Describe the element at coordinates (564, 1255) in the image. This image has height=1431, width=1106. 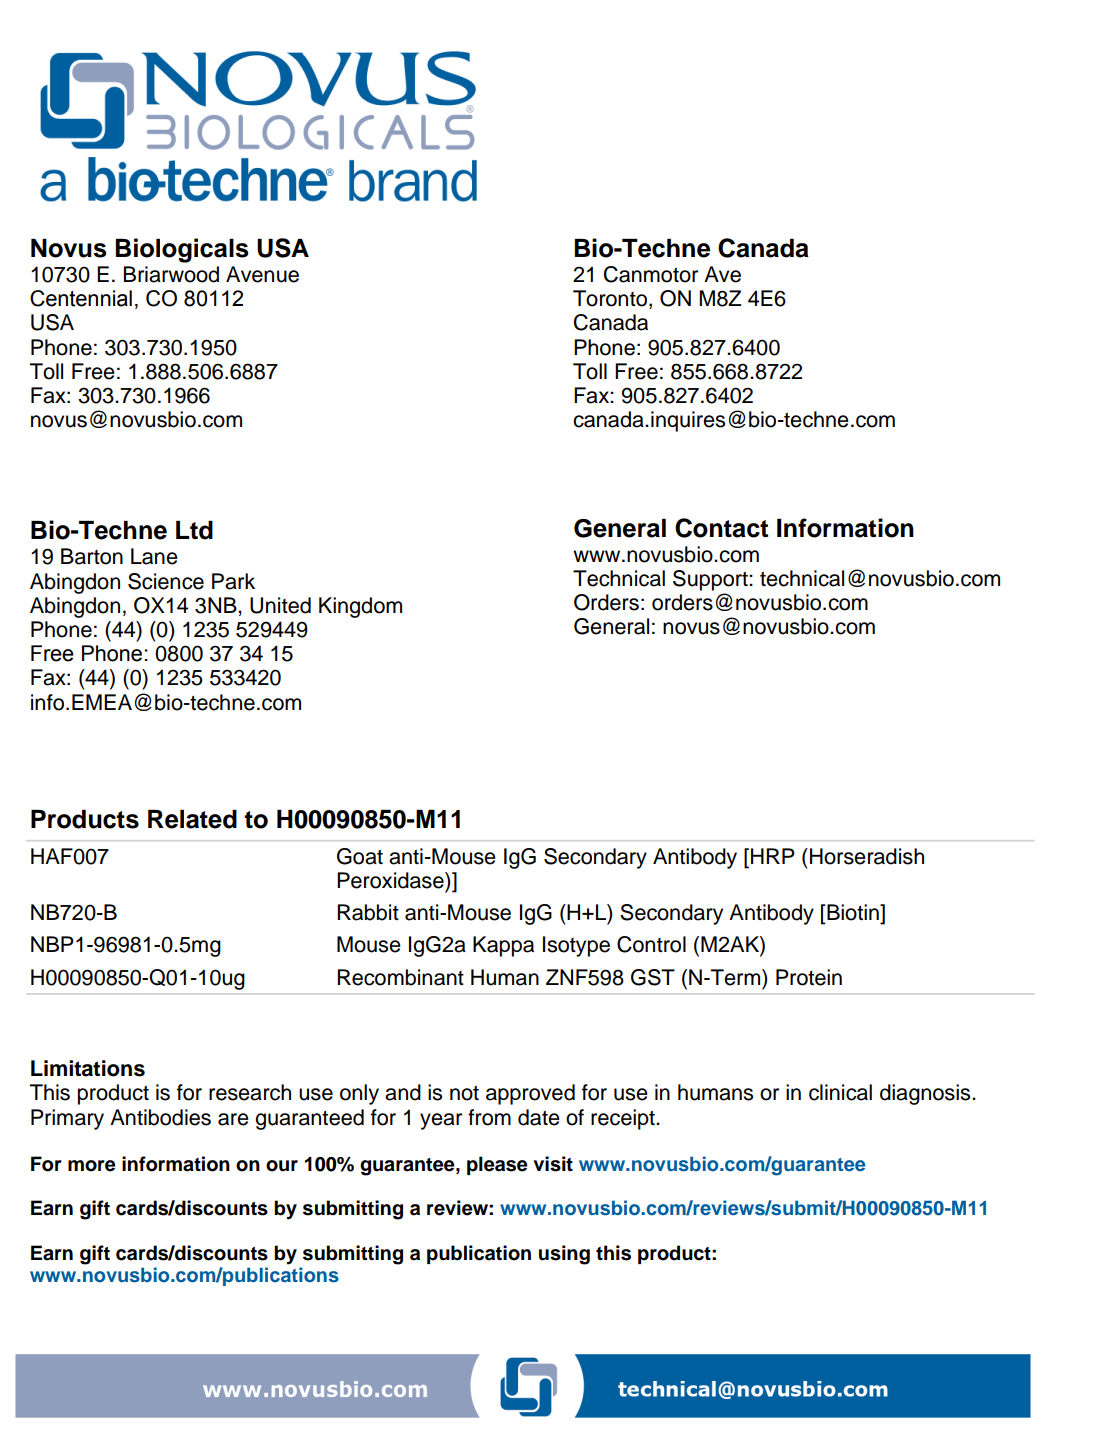
I see `using` at that location.
